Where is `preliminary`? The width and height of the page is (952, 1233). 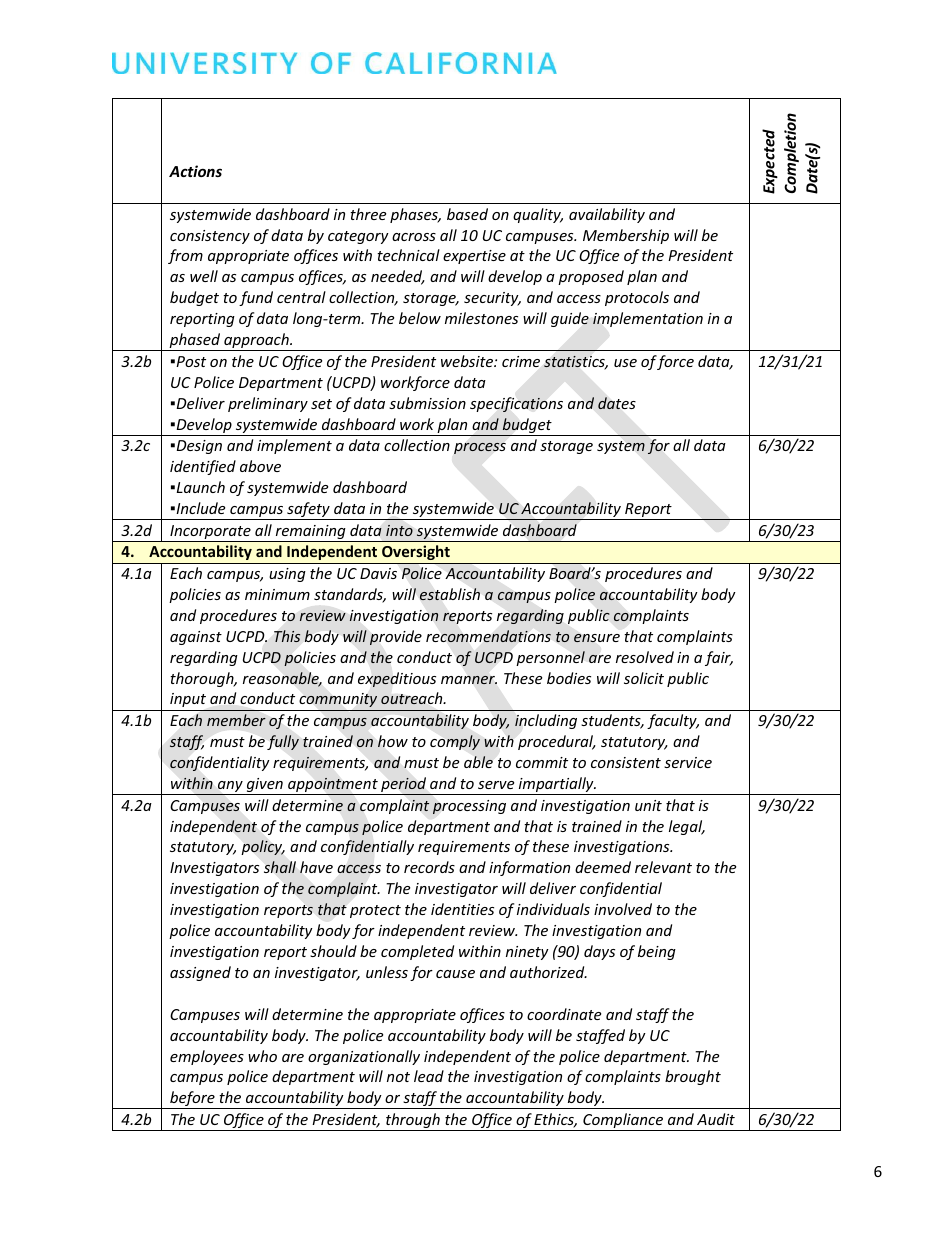
preliminary is located at coordinates (268, 404).
